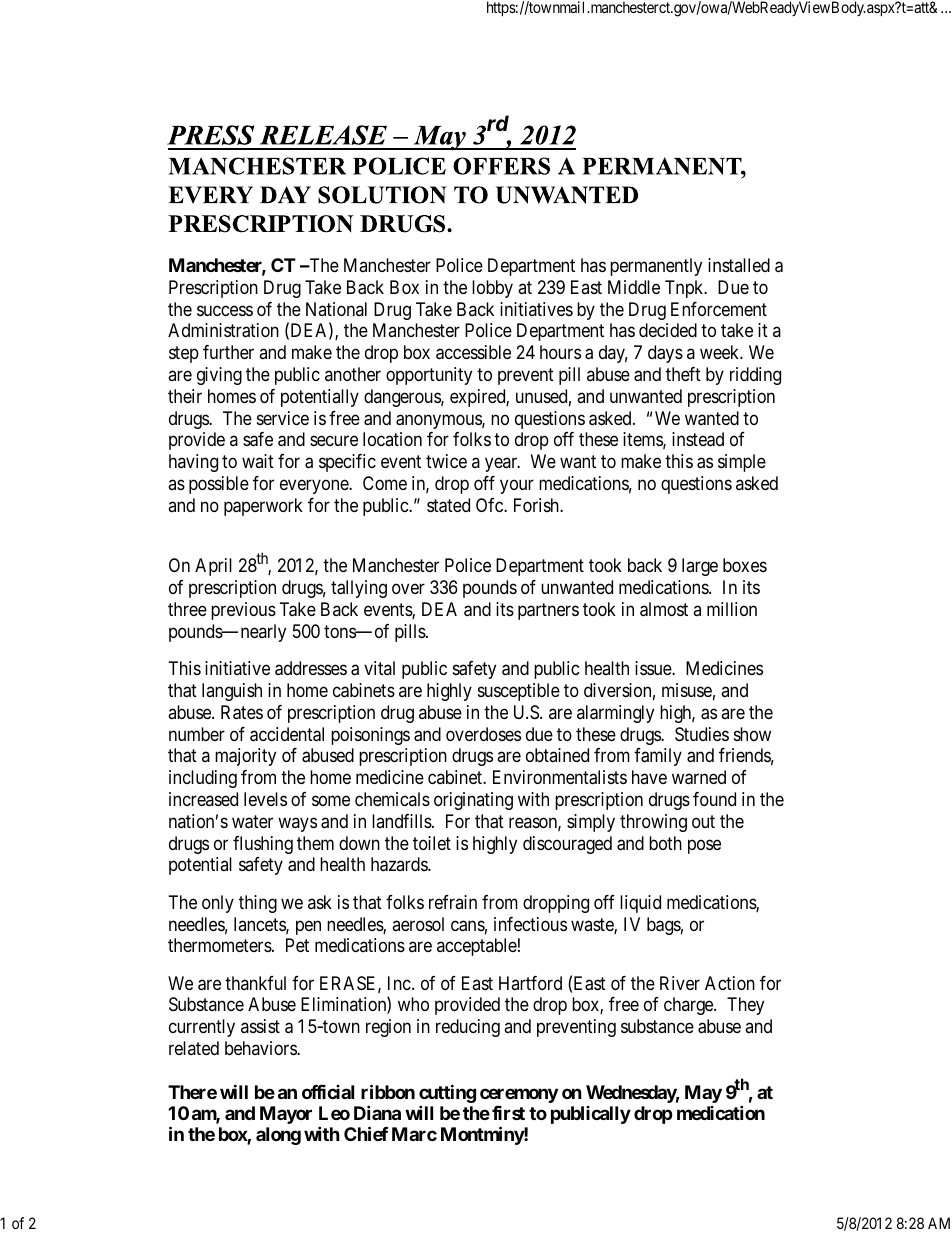  Describe the element at coordinates (640, 904) in the screenshot. I see `liquid` at that location.
